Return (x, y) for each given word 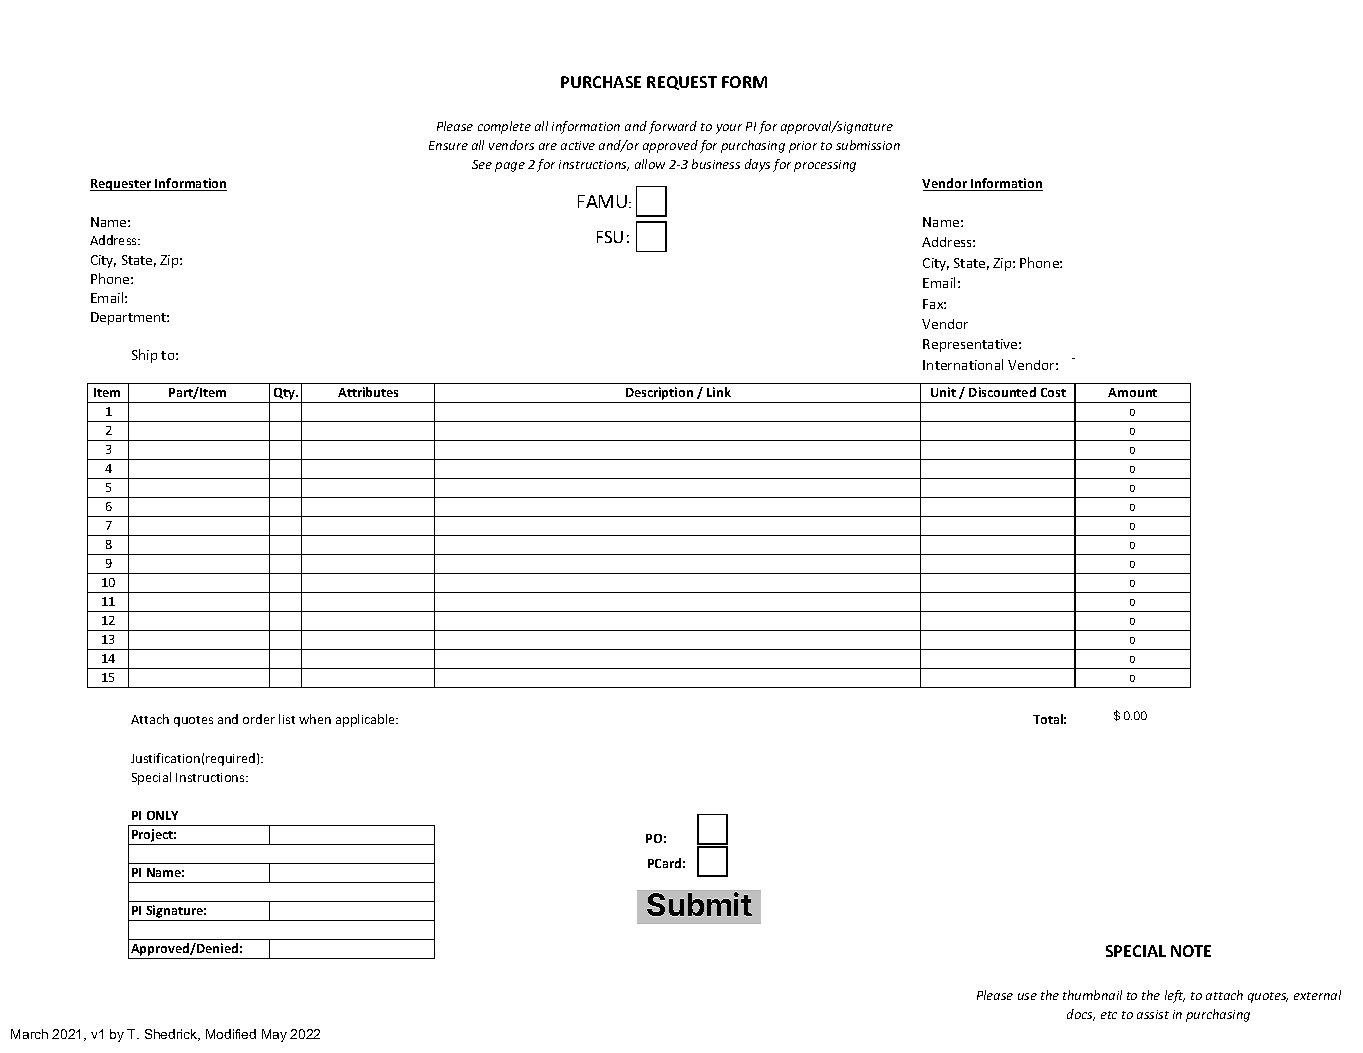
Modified (231, 1034)
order (259, 719)
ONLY (162, 815)
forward (673, 127)
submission (868, 145)
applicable (366, 720)
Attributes (368, 392)
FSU (610, 237)
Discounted (1002, 392)
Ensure (448, 145)
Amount (1132, 392)
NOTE (1191, 951)
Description (659, 395)
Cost (1053, 392)
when (315, 719)
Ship (144, 356)
